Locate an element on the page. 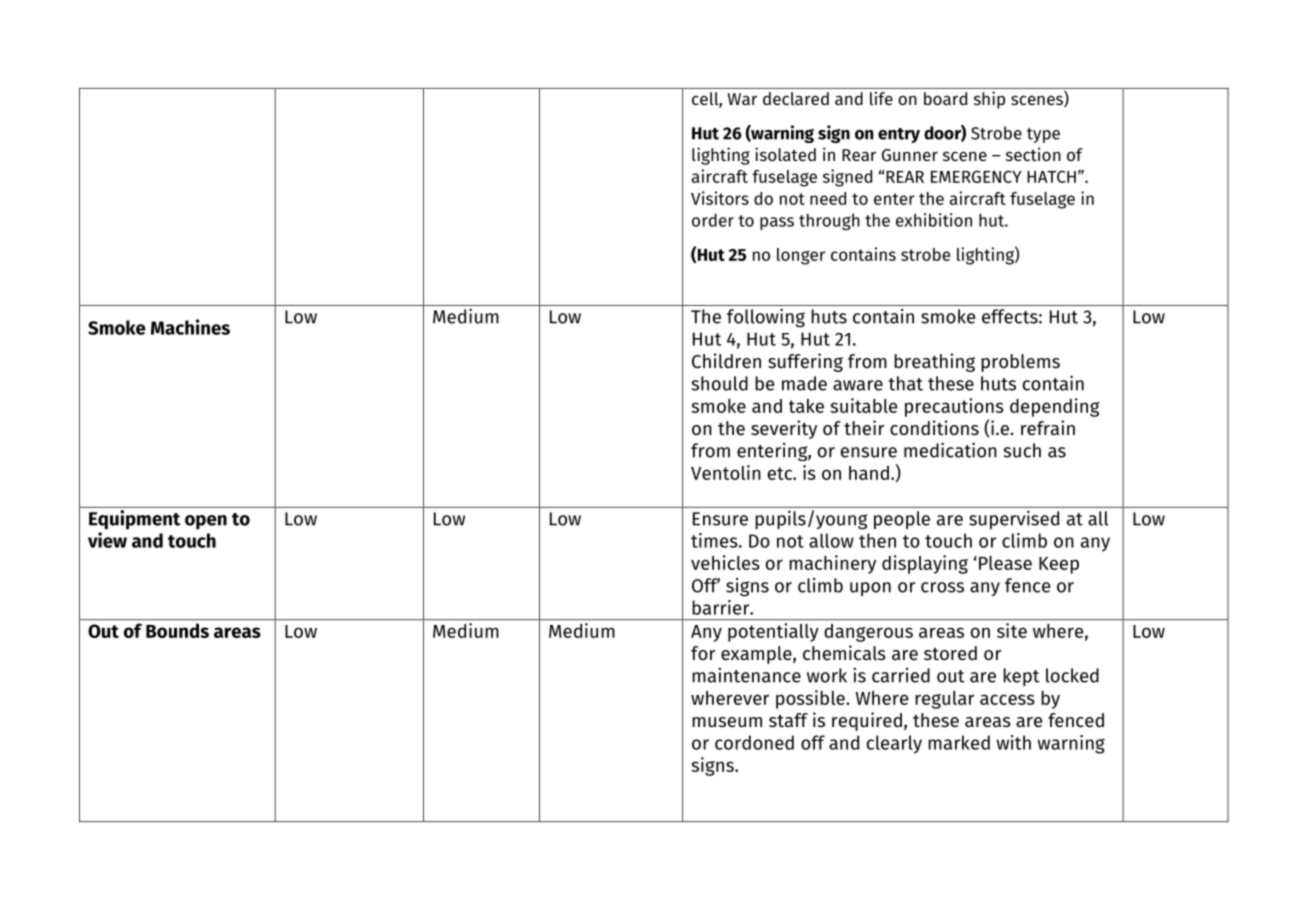 This document has height=924, width=1308. cross is located at coordinates (942, 587).
